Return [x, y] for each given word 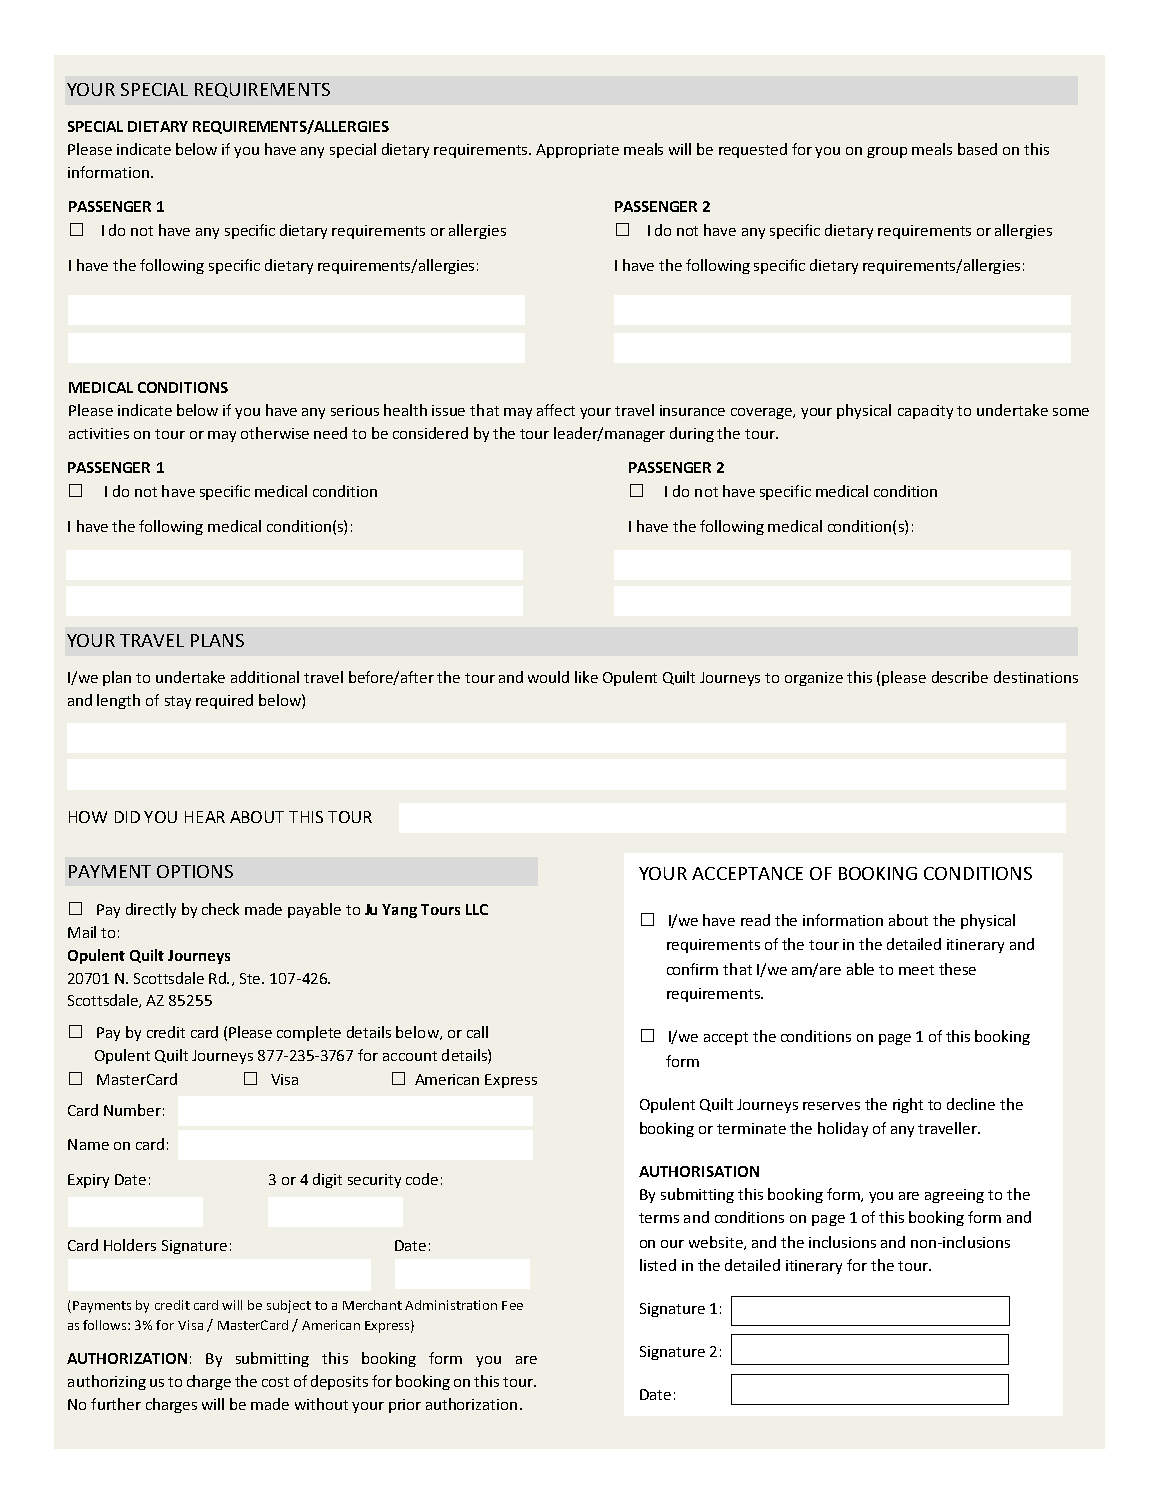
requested [753, 150]
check [220, 909]
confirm [692, 969]
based [977, 149]
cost [275, 1382]
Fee [512, 1305]
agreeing [954, 1196]
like [586, 677]
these [957, 969]
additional [265, 677]
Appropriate [577, 151]
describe [960, 677]
